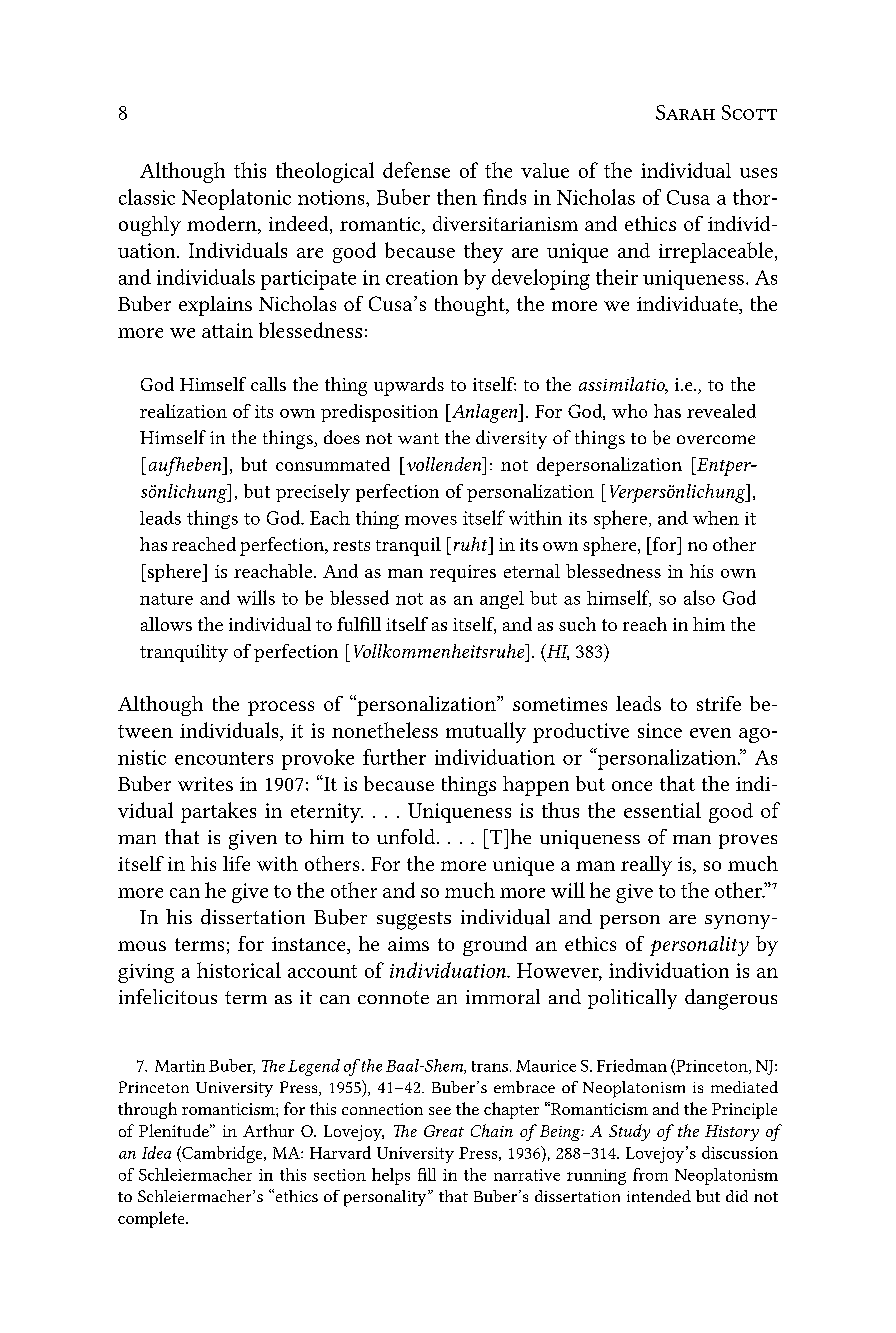 The height and width of the page is (1333, 896). I want to click on historical, so click(239, 970).
